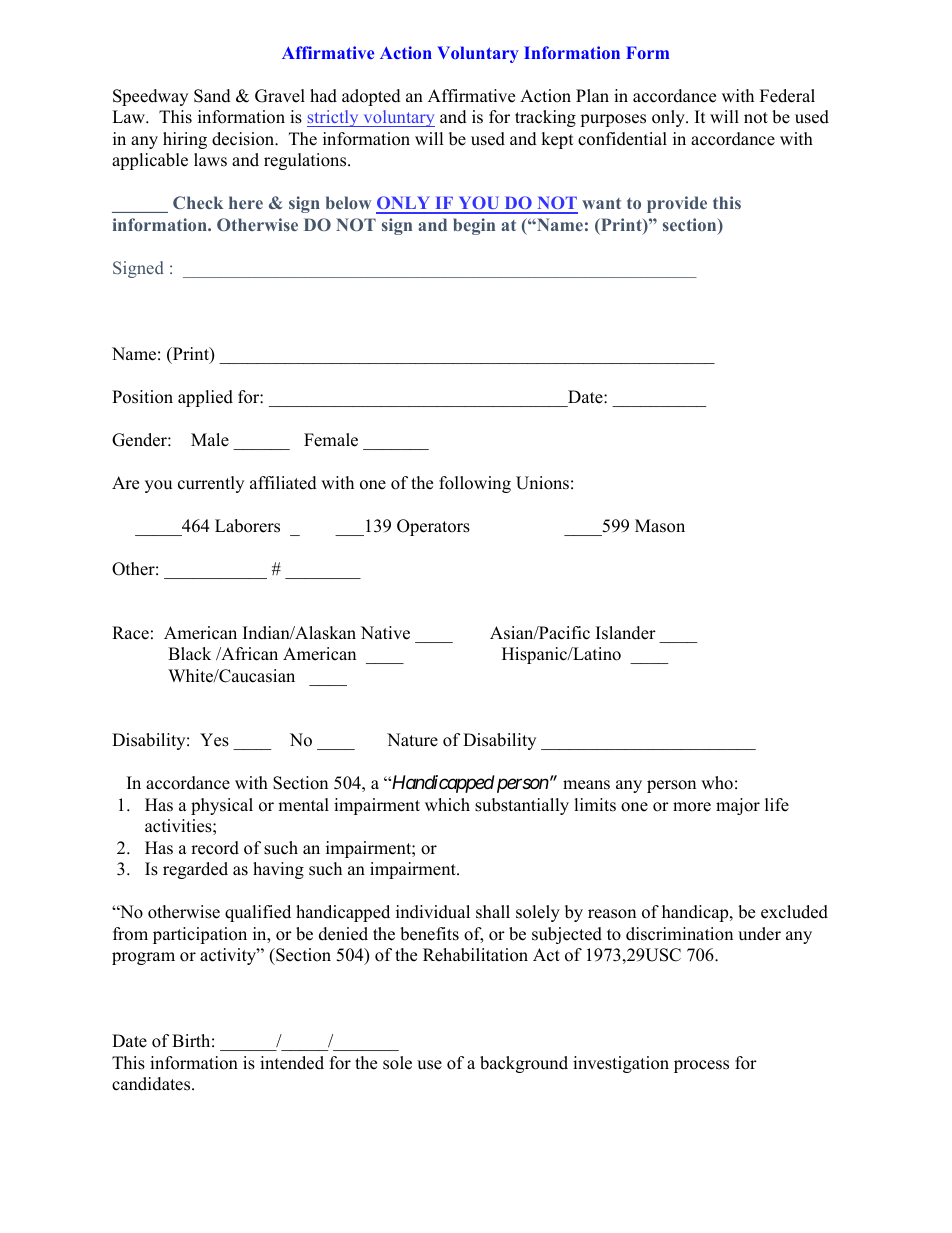 The image size is (952, 1233). Describe the element at coordinates (524, 1064) in the image. I see `background` at that location.
